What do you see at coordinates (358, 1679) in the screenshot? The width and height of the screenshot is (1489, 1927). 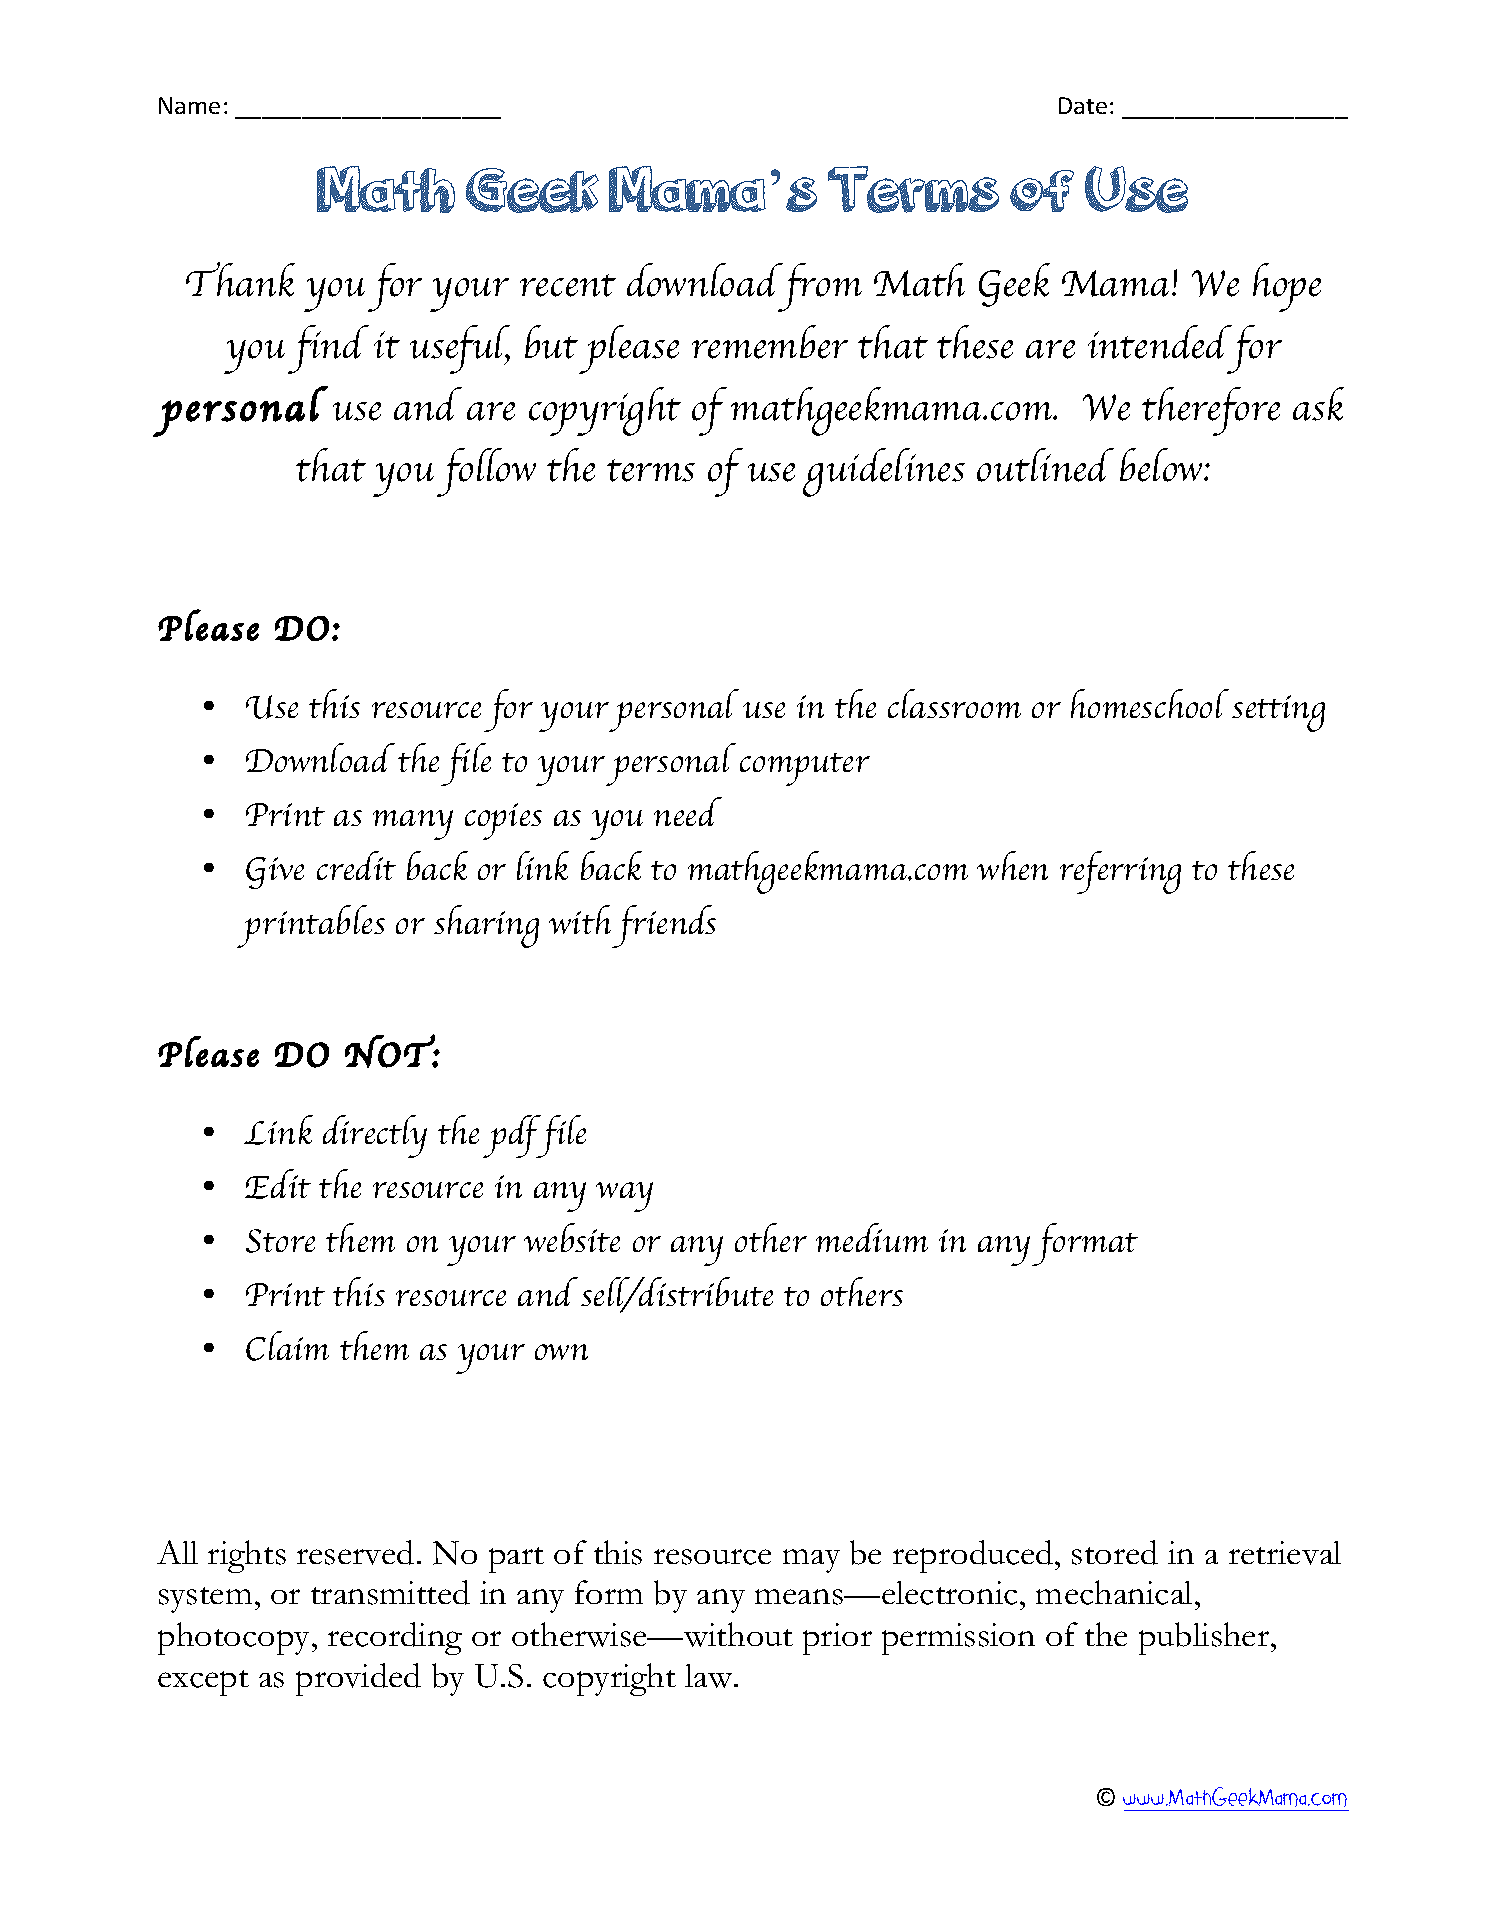 I see `provided` at bounding box center [358, 1679].
